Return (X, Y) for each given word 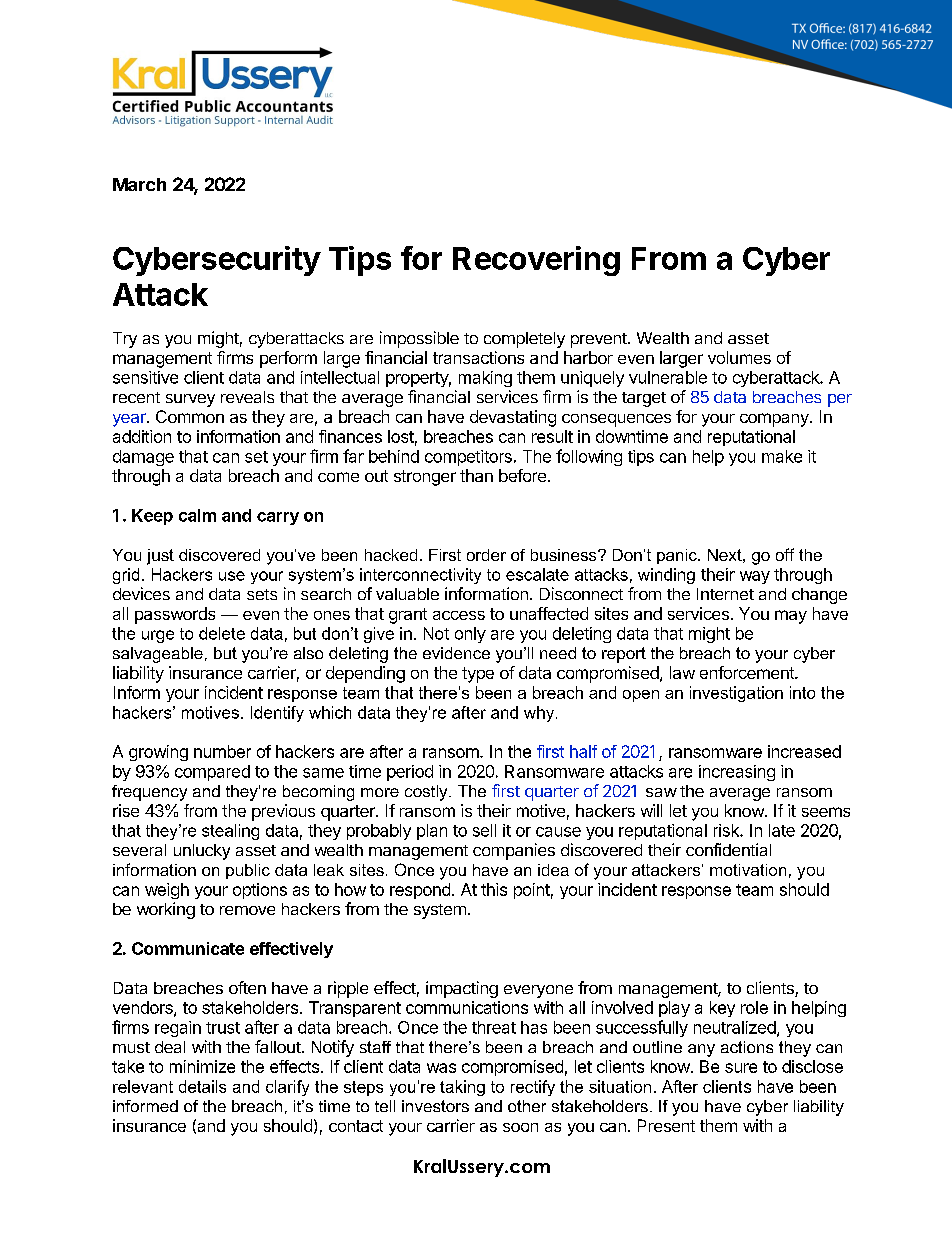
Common (190, 416)
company (775, 420)
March (139, 184)
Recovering (536, 261)
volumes (739, 357)
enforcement (748, 672)
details (202, 1086)
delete (222, 633)
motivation (748, 870)
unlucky (202, 852)
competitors (468, 458)
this (494, 889)
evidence (456, 653)
